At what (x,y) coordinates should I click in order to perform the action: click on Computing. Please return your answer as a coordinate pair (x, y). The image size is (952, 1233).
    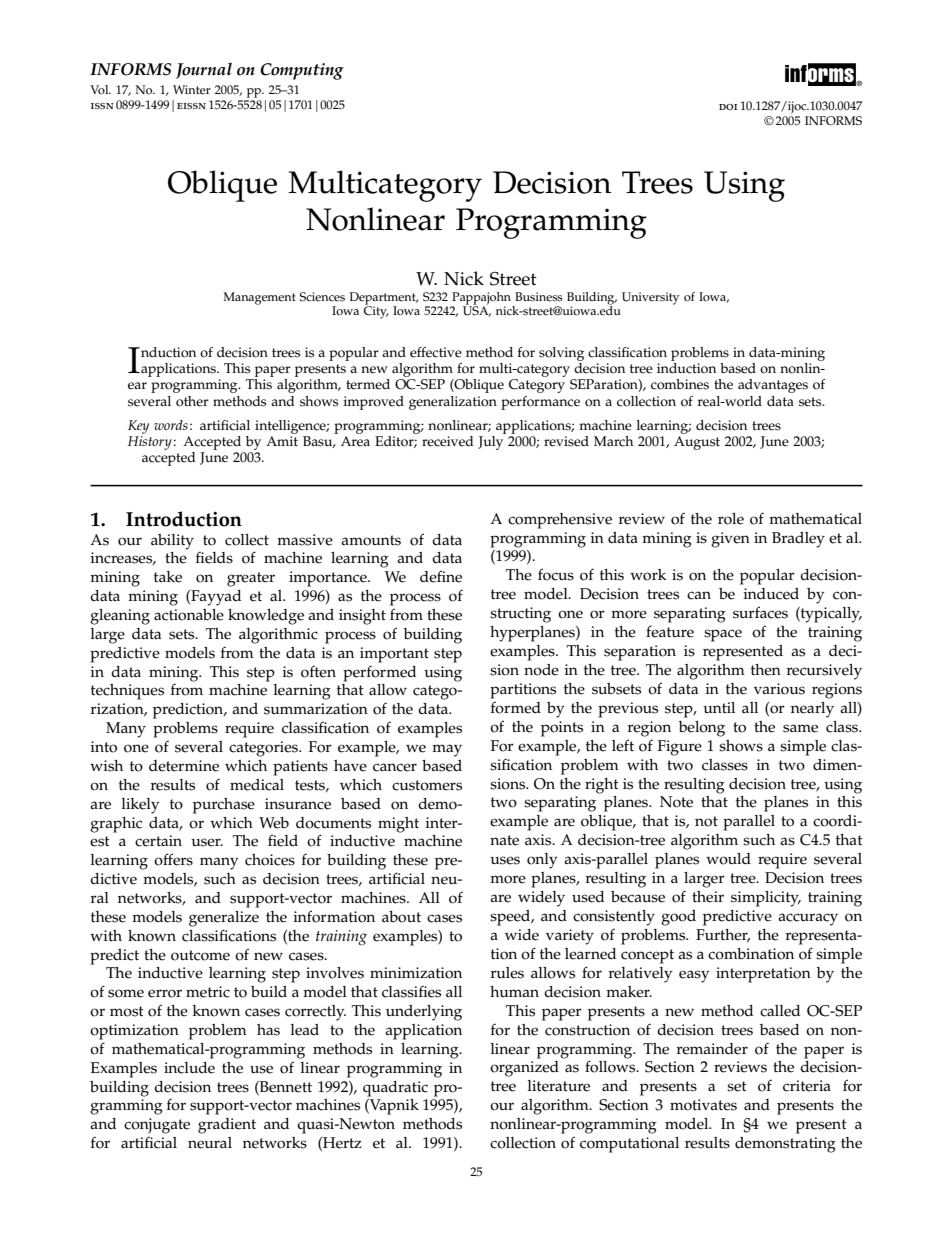
    Looking at the image, I should click on (302, 71).
